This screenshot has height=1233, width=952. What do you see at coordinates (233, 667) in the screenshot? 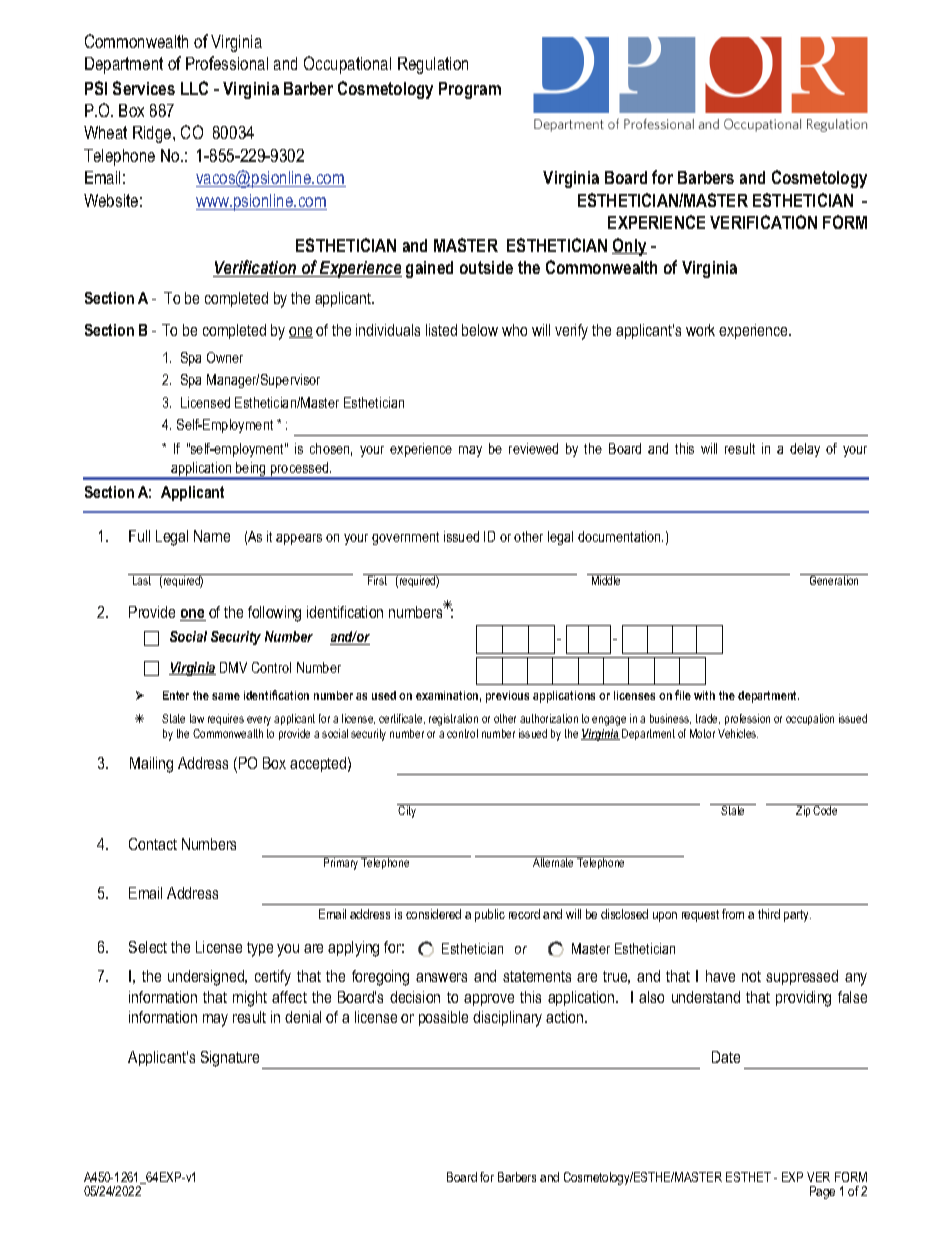
I see `DMV` at bounding box center [233, 667].
